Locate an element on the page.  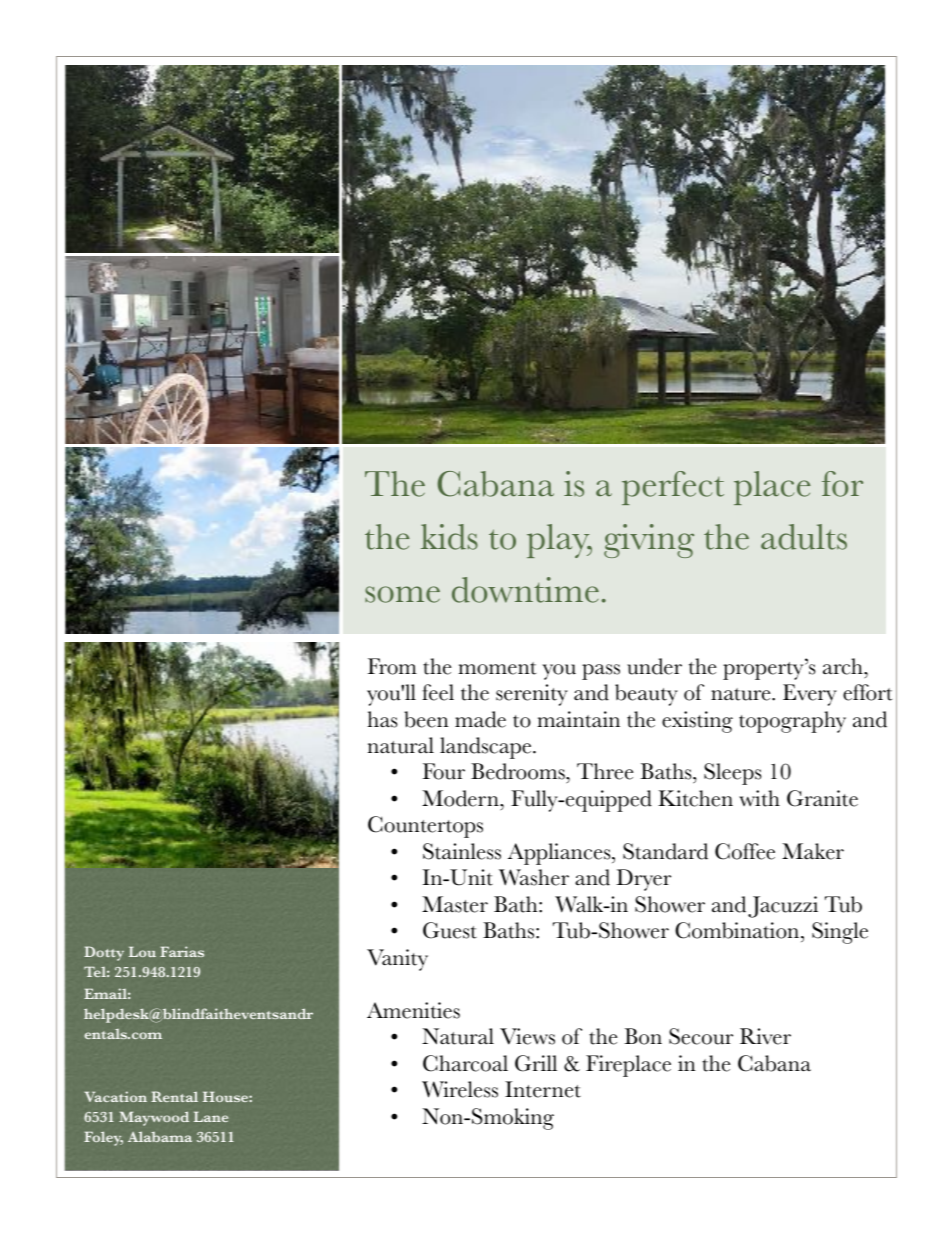
giving is located at coordinates (649, 541).
